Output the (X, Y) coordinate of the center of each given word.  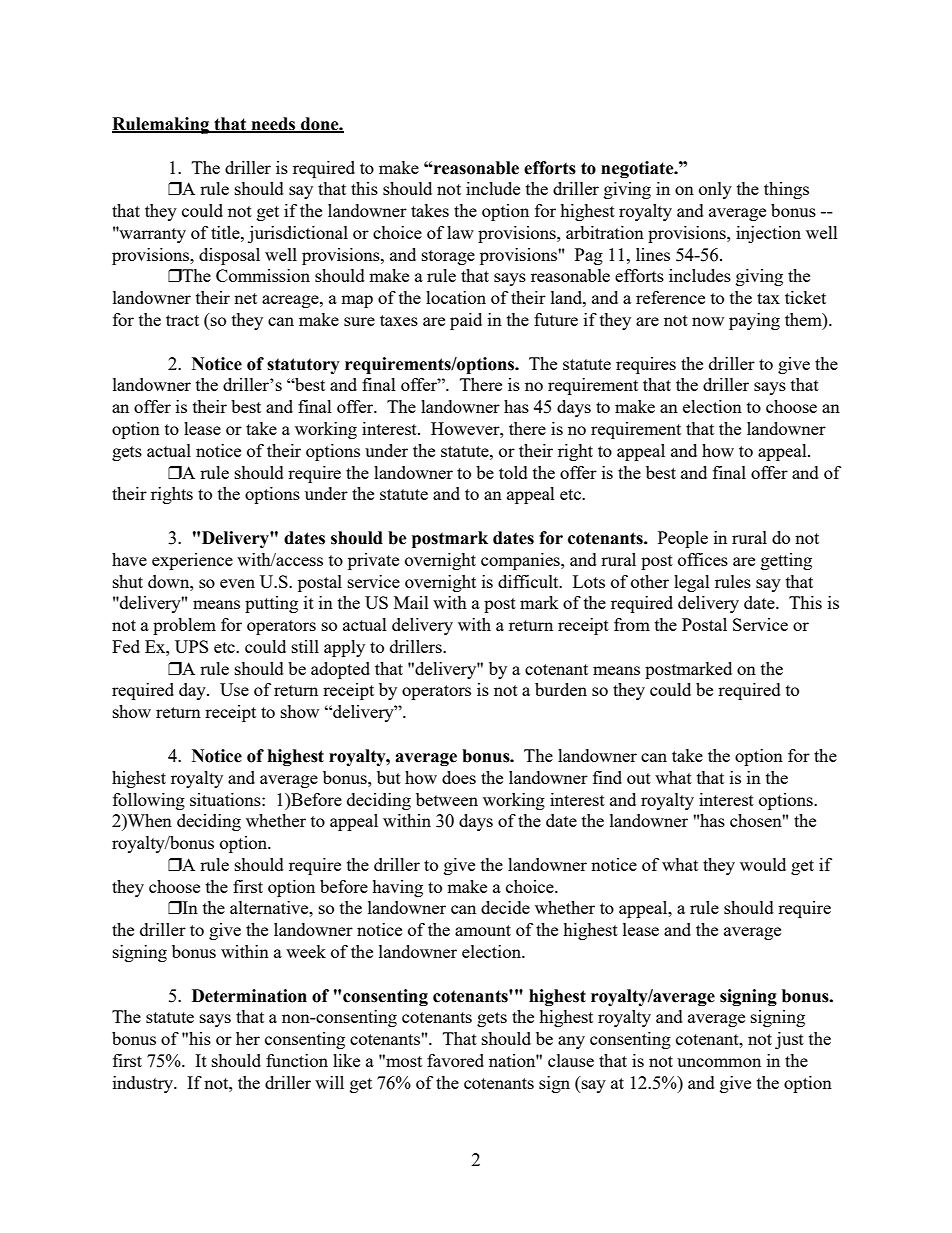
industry (144, 1084)
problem (184, 626)
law (460, 232)
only (715, 190)
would (763, 864)
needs (273, 125)
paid (466, 321)
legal (692, 583)
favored (455, 1060)
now (708, 321)
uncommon (719, 1062)
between (447, 799)
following (149, 801)
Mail (411, 602)
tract (182, 320)
